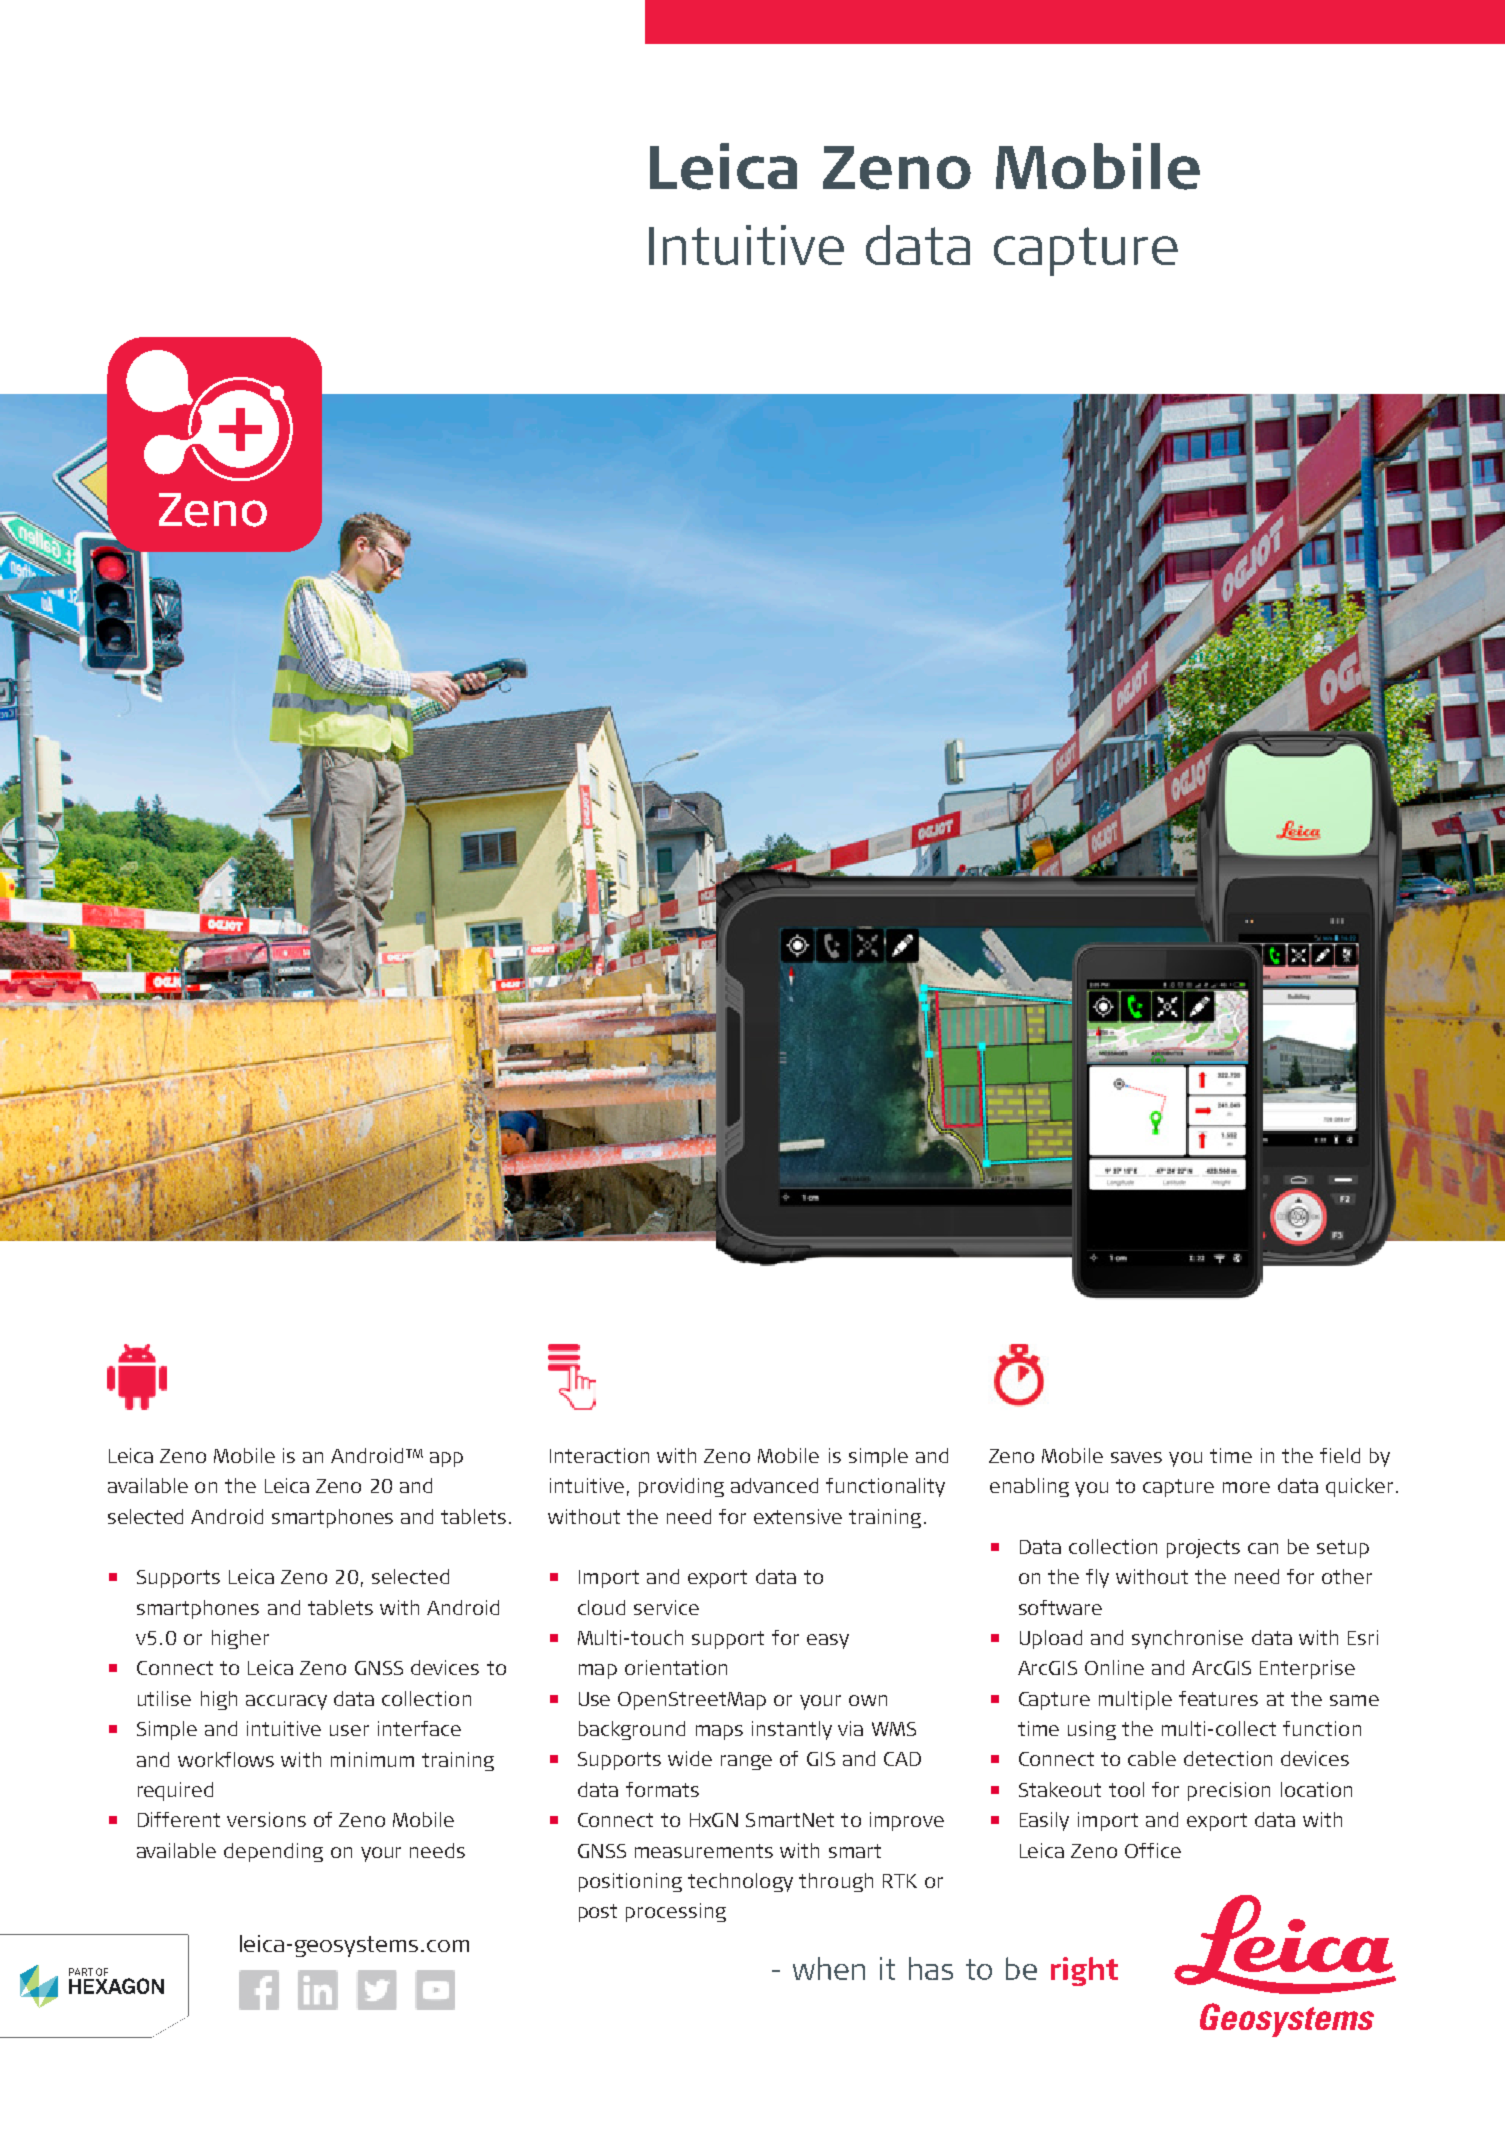  What do you see at coordinates (286, 1702) in the page?
I see `accuracy` at bounding box center [286, 1702].
